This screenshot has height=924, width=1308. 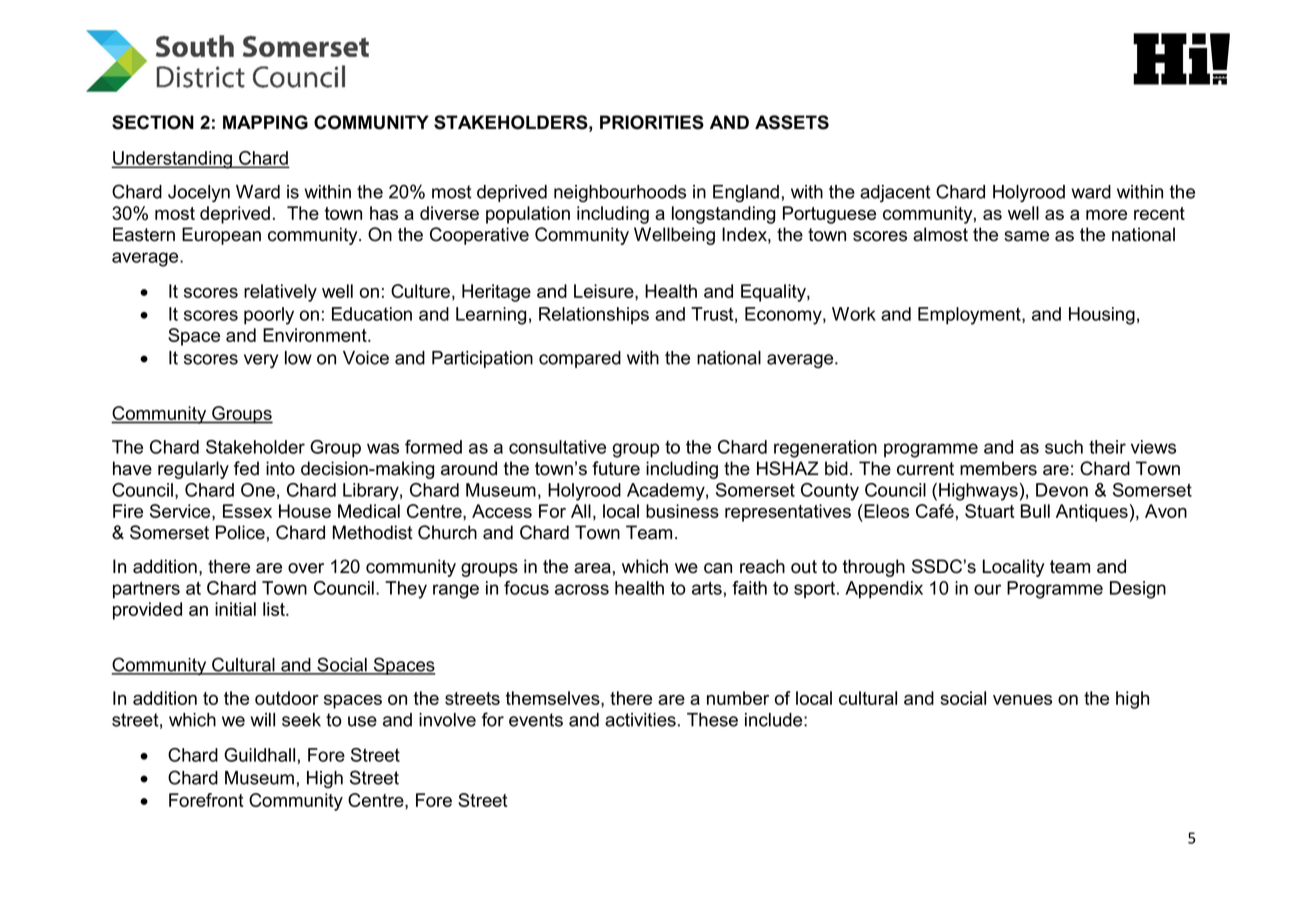 What do you see at coordinates (895, 193) in the screenshot?
I see `adjacent` at bounding box center [895, 193].
